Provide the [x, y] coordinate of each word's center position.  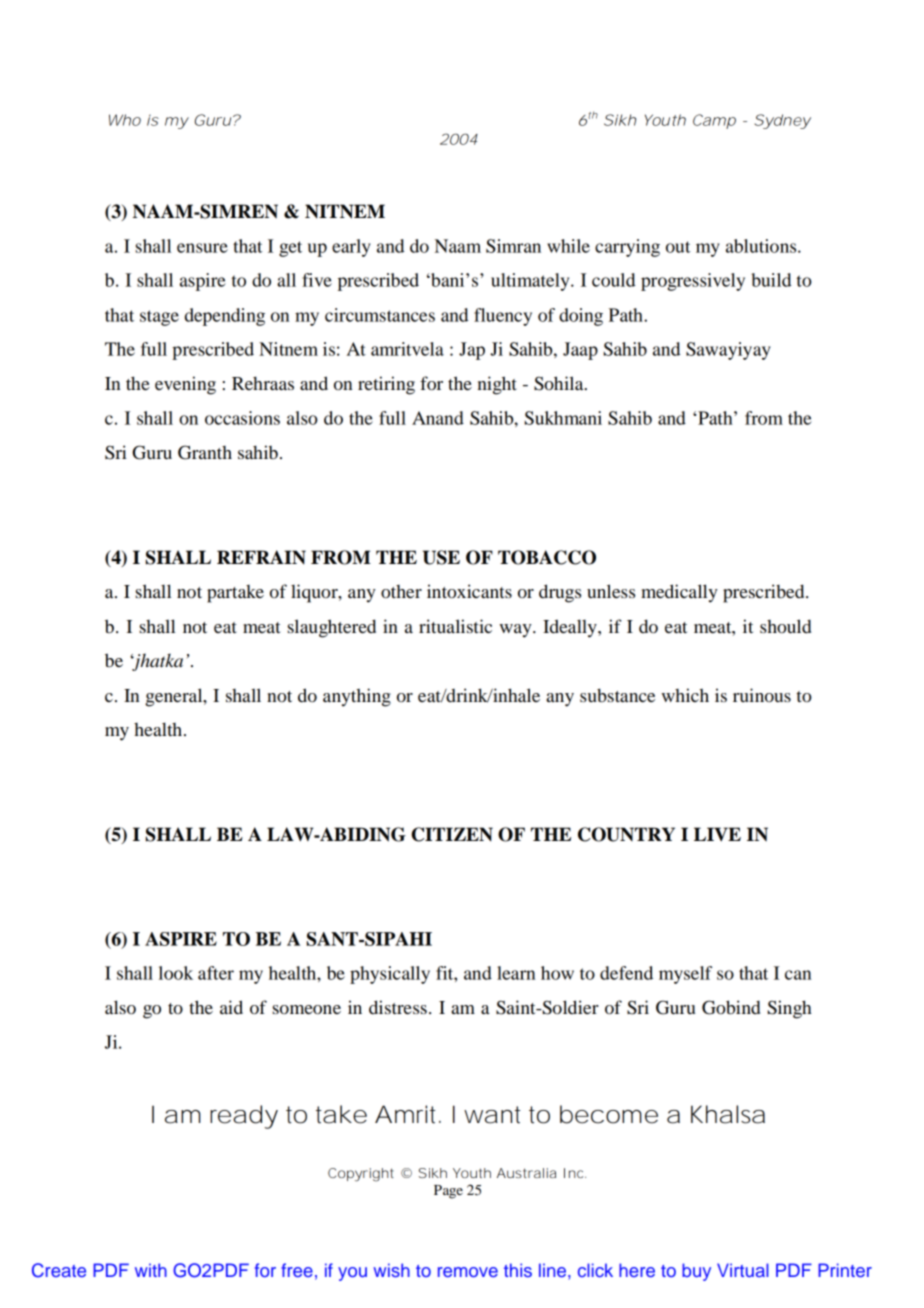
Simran [513, 246]
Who [125, 120]
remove [468, 1272]
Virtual [743, 1270]
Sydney [783, 121]
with [151, 1270]
